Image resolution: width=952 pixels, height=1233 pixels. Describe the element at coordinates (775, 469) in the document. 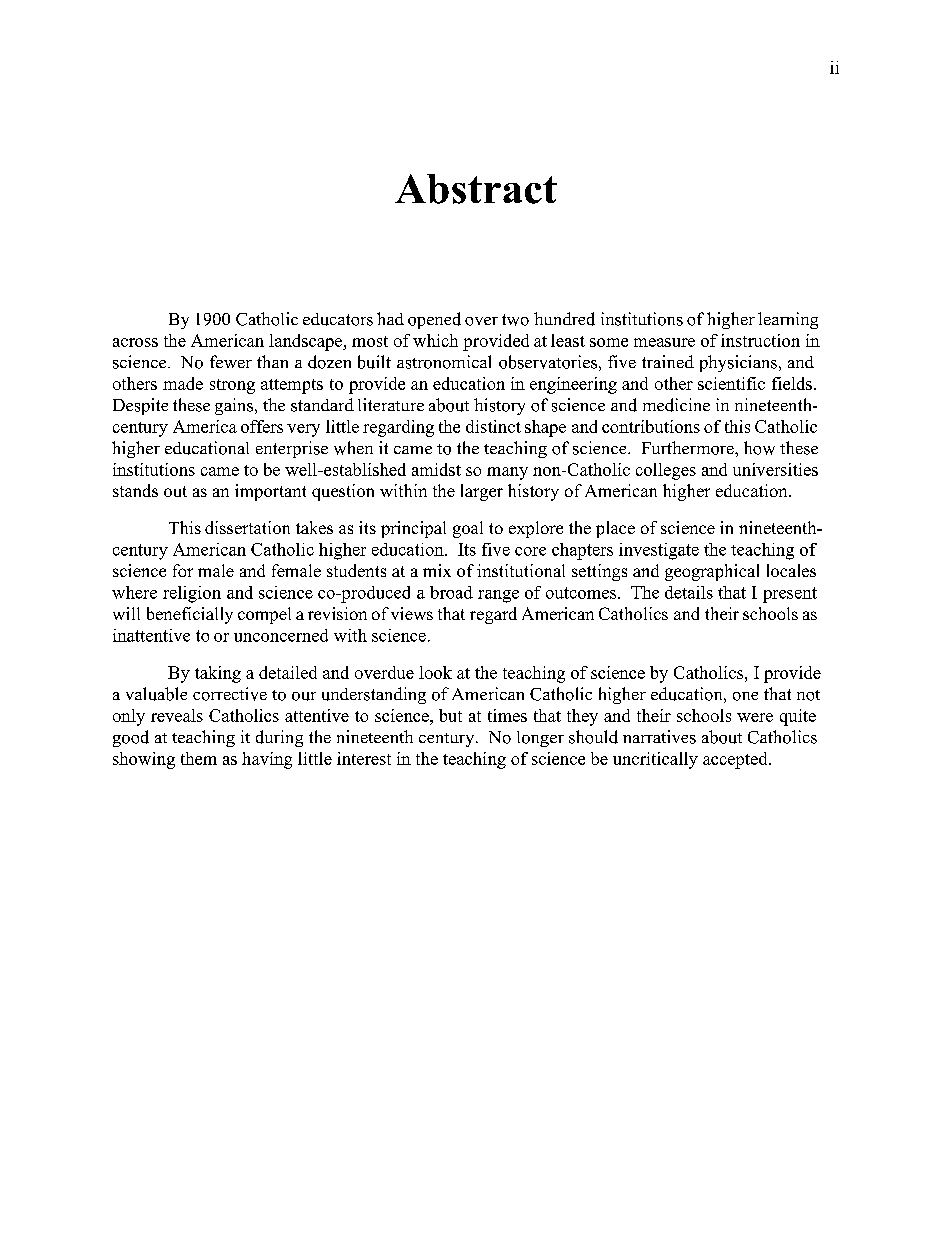

I see `universities` at that location.
